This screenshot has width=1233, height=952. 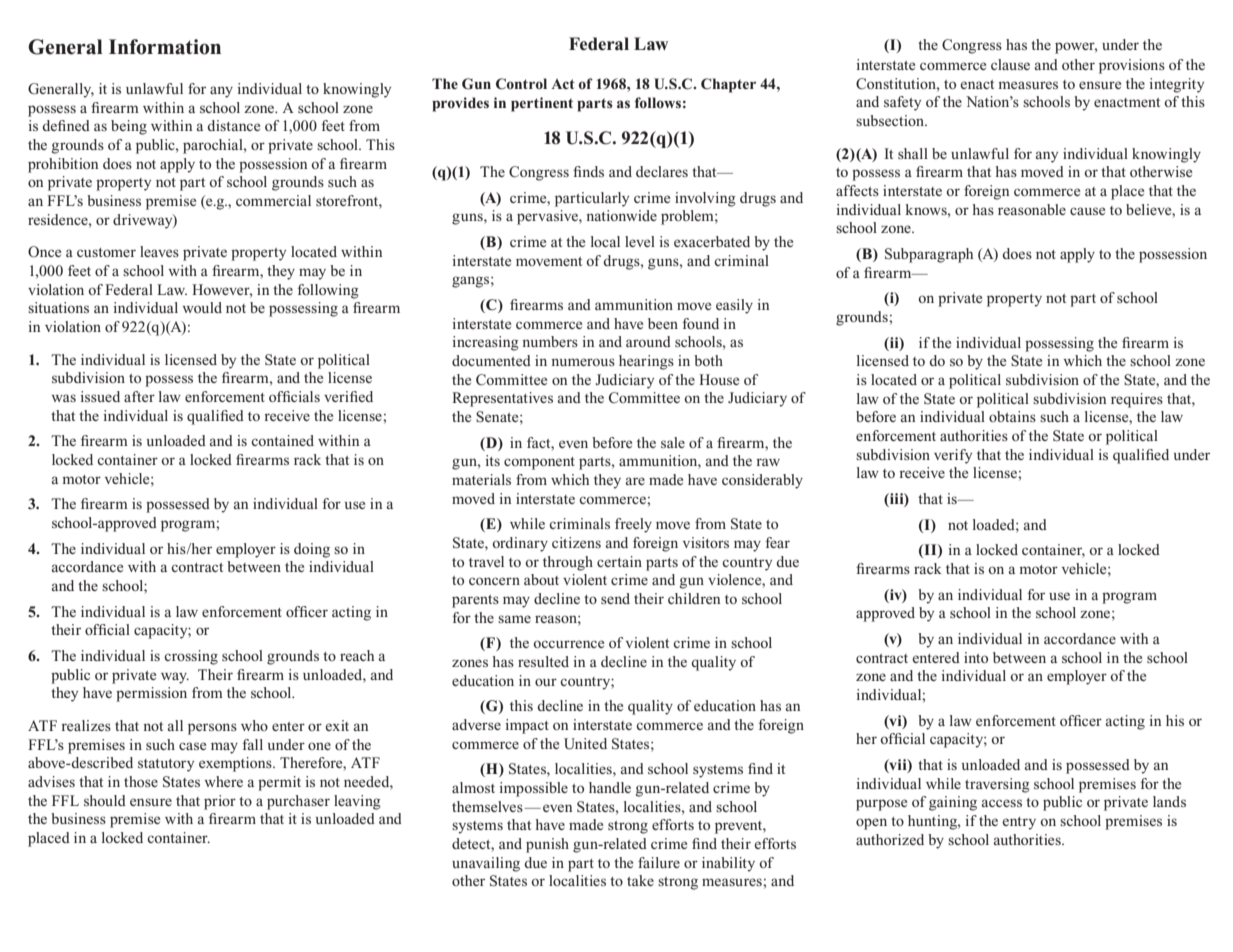 I want to click on component, so click(x=539, y=463).
